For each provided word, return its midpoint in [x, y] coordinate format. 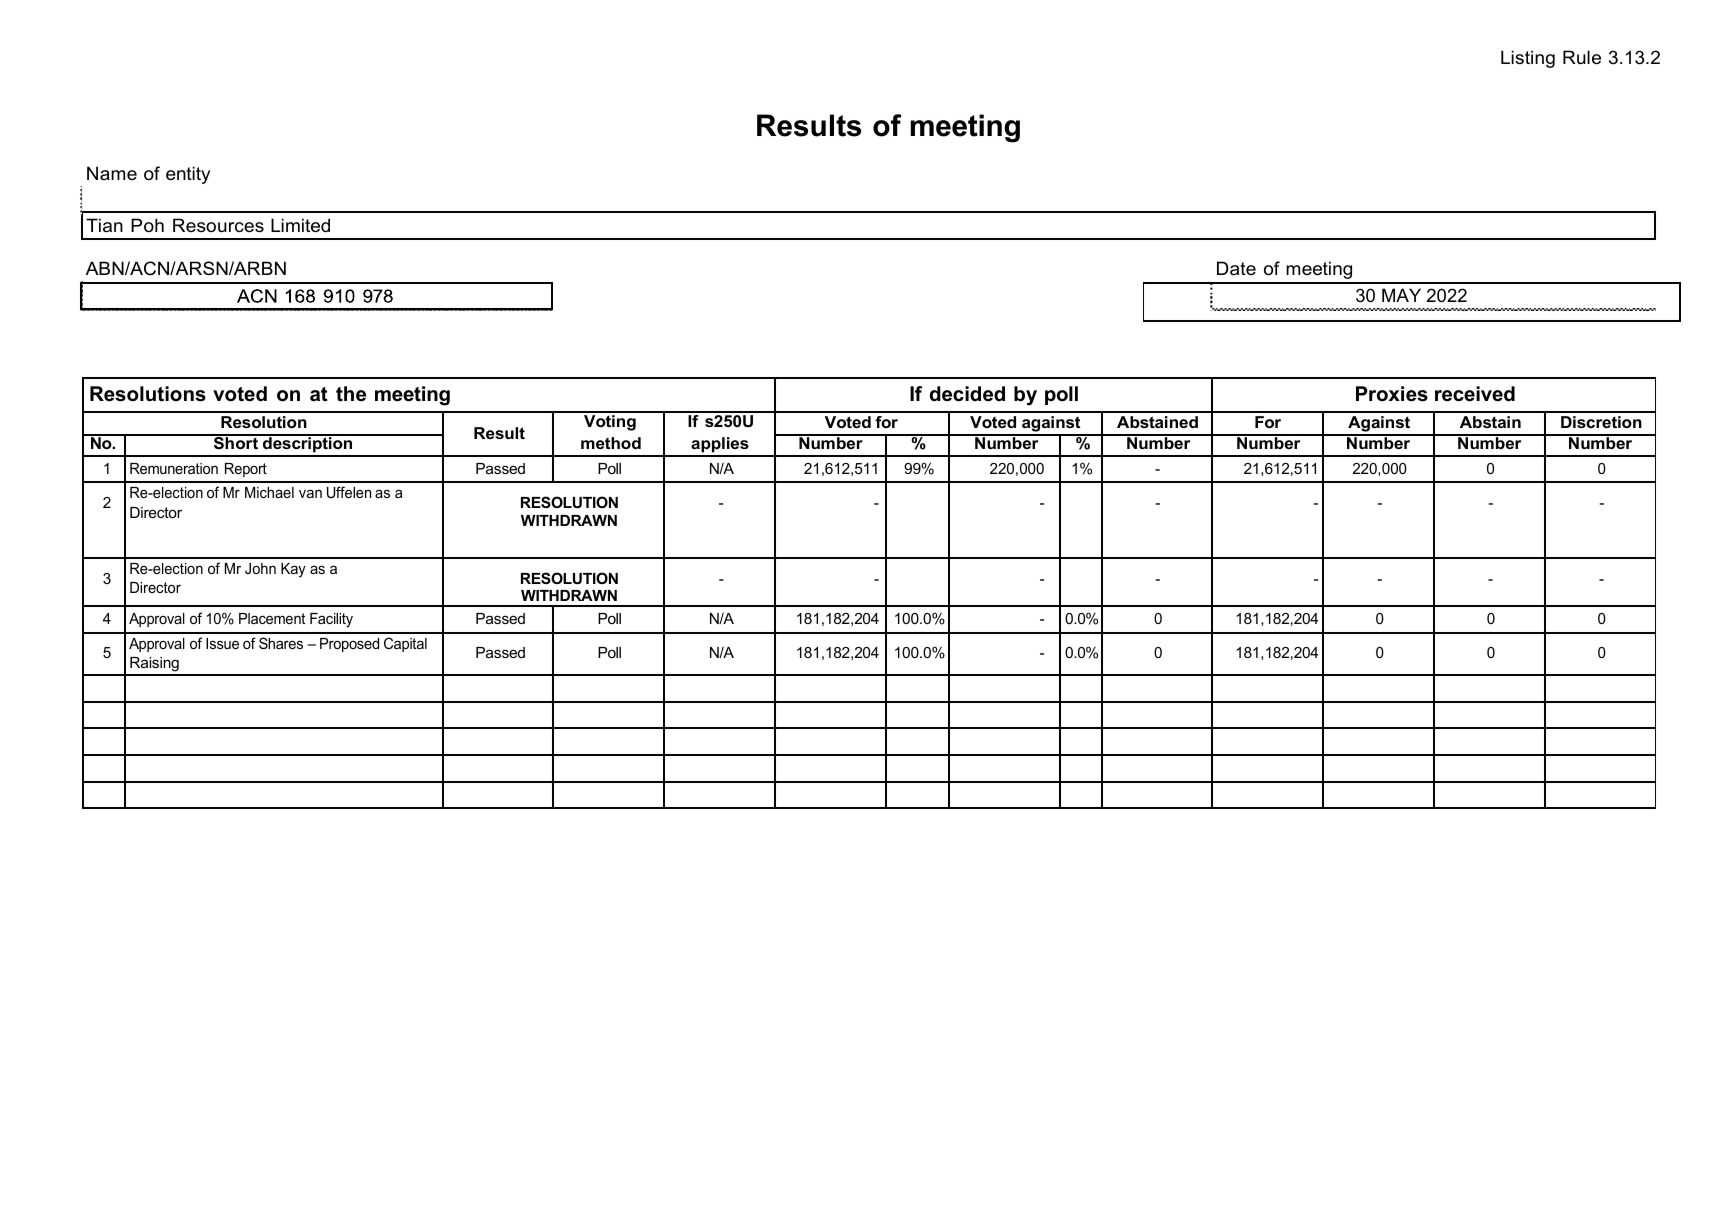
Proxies [1392, 394]
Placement [272, 618]
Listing [1528, 59]
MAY [1401, 295]
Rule [1582, 57]
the [351, 394]
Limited [300, 225]
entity [188, 175]
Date [1236, 268]
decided [967, 394]
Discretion [1601, 422]
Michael [269, 492]
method [611, 443]
